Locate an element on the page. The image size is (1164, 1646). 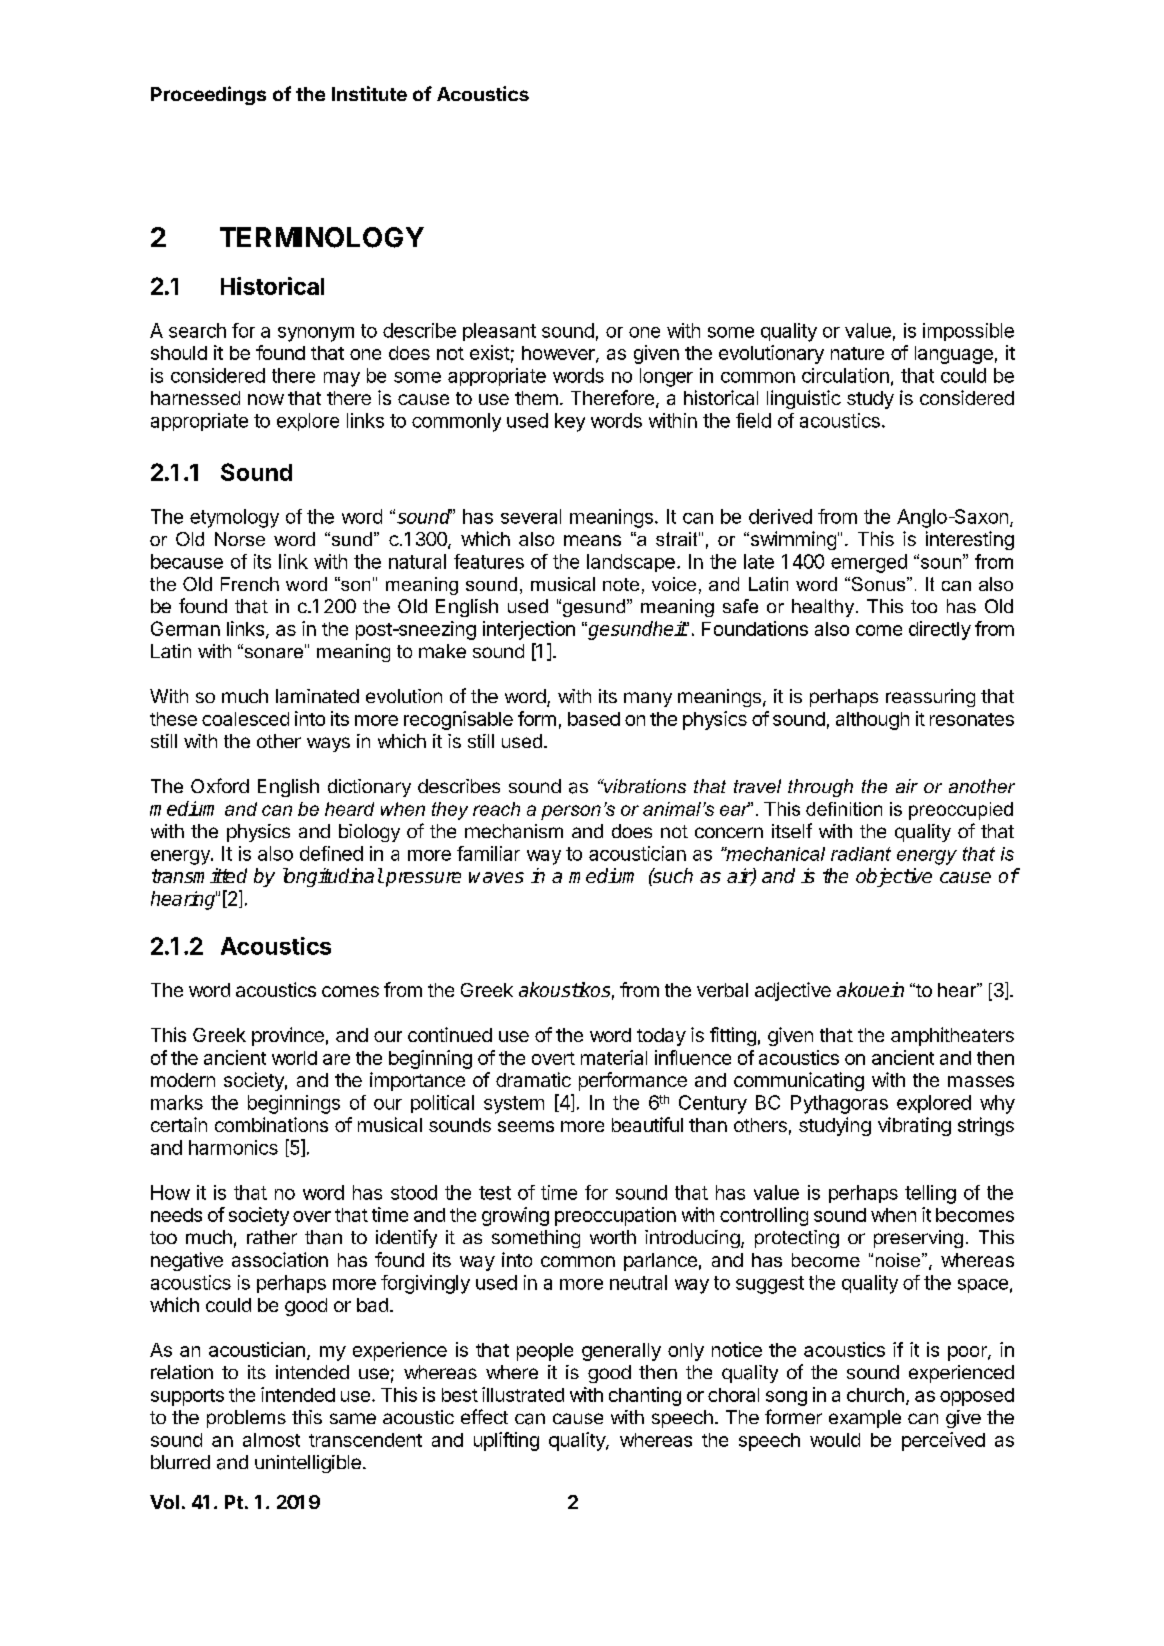
Institute is located at coordinates (369, 93).
